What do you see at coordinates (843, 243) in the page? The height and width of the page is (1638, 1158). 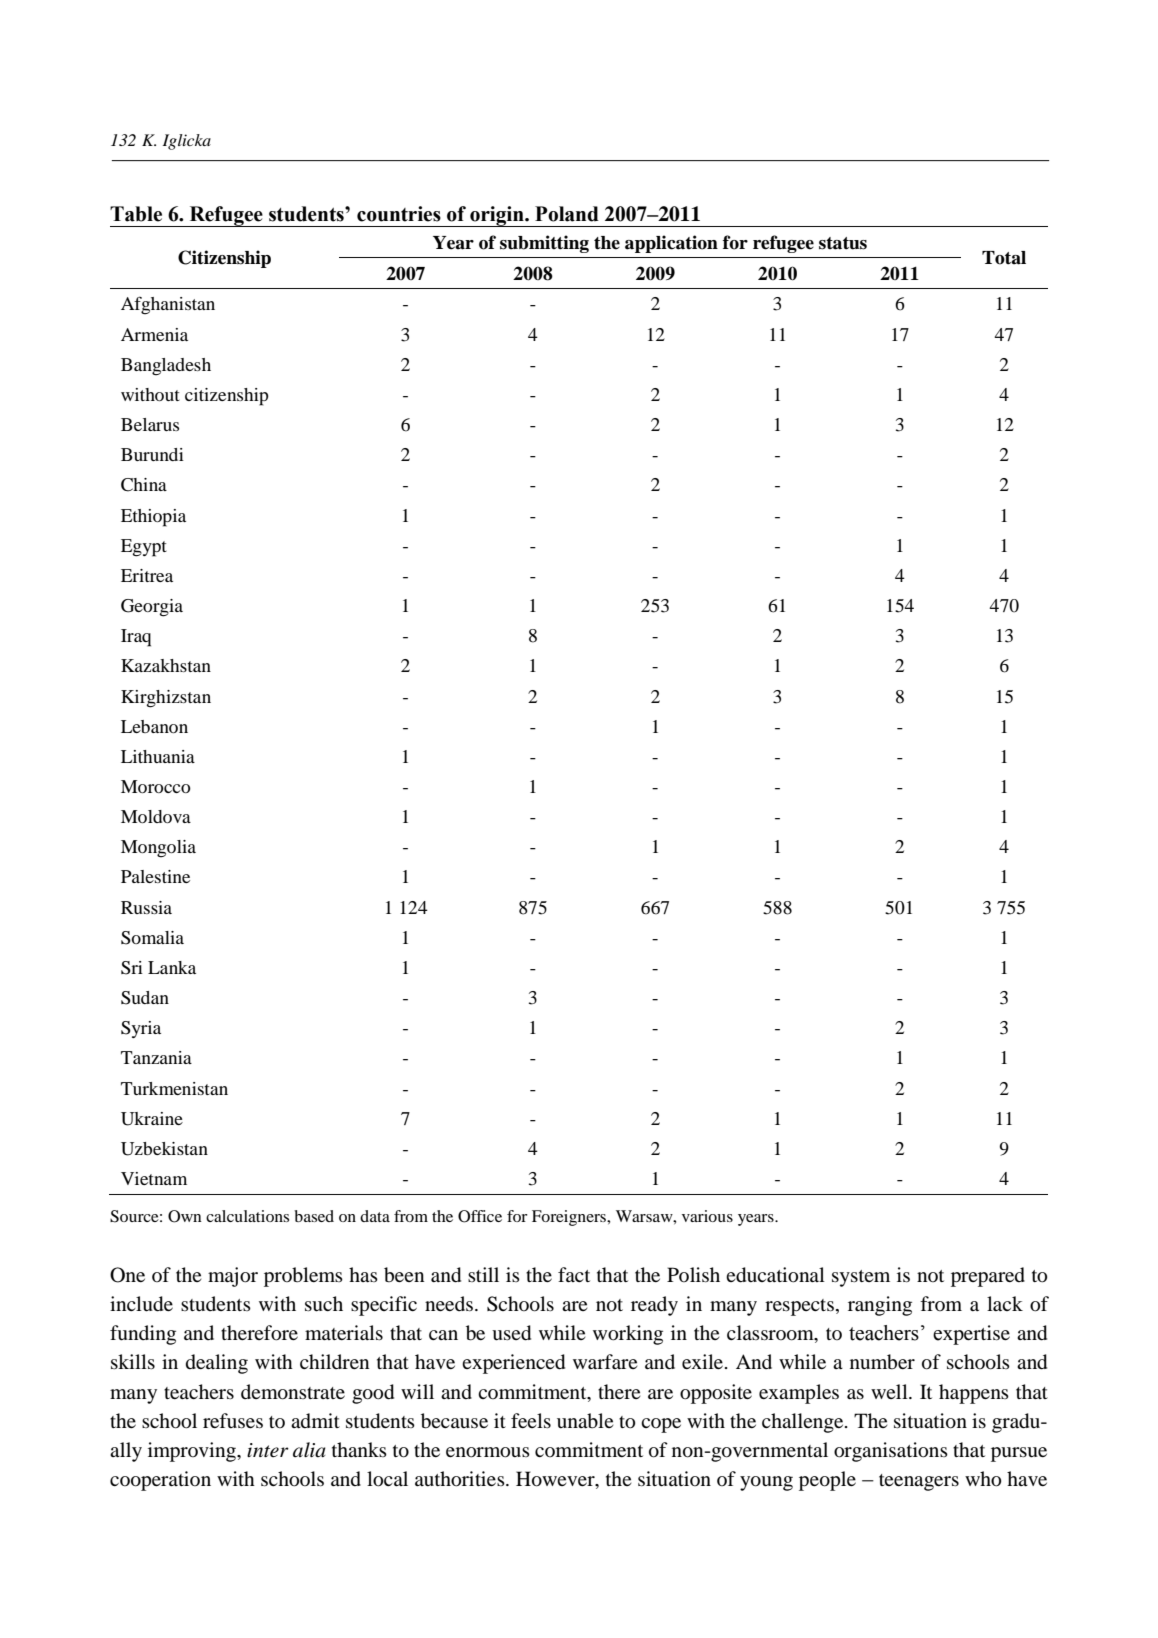 I see `status` at bounding box center [843, 243].
